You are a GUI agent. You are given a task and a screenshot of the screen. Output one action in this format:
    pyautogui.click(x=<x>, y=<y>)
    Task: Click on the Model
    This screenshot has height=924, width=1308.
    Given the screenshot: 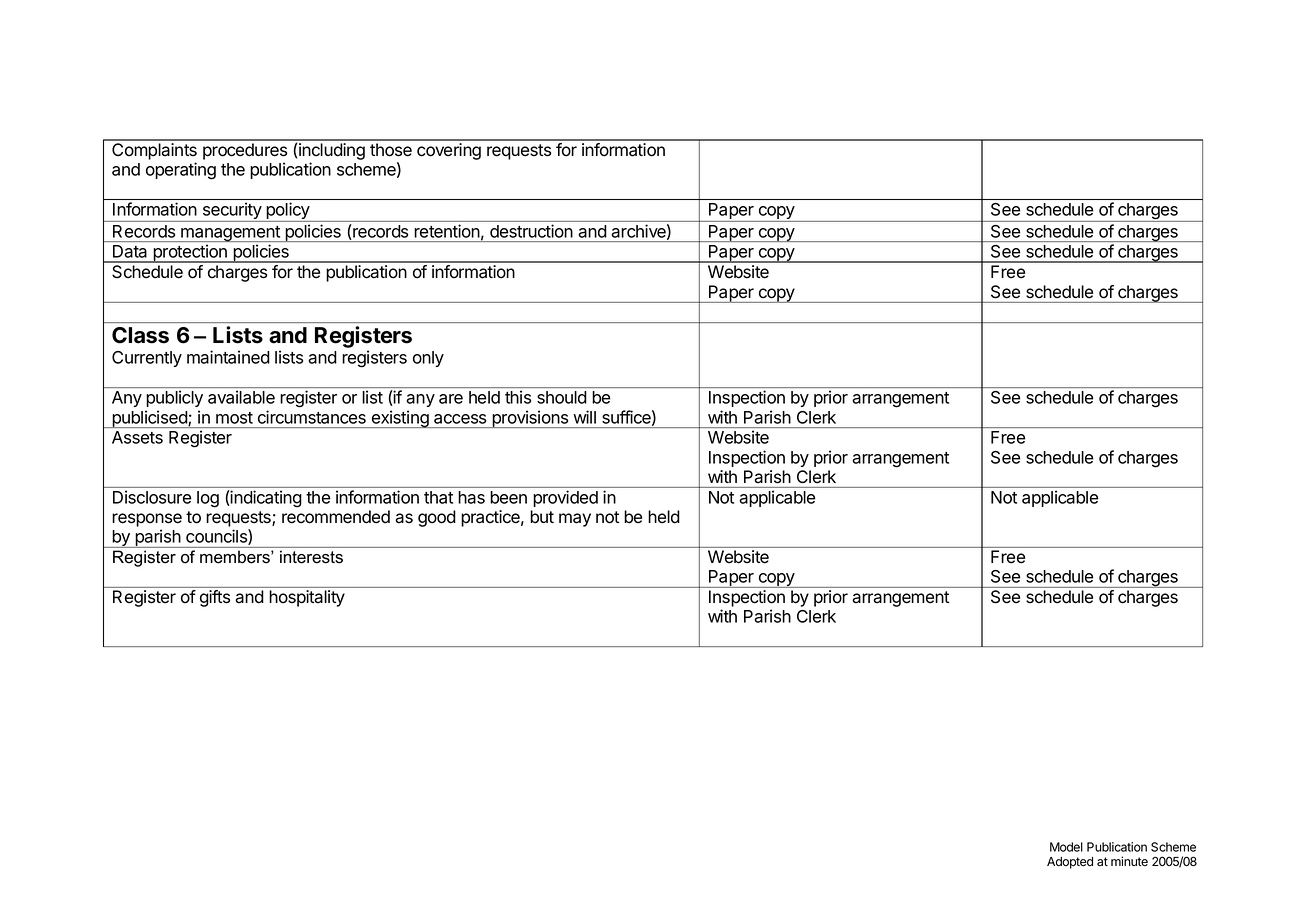 What is the action you would take?
    pyautogui.click(x=1066, y=847)
